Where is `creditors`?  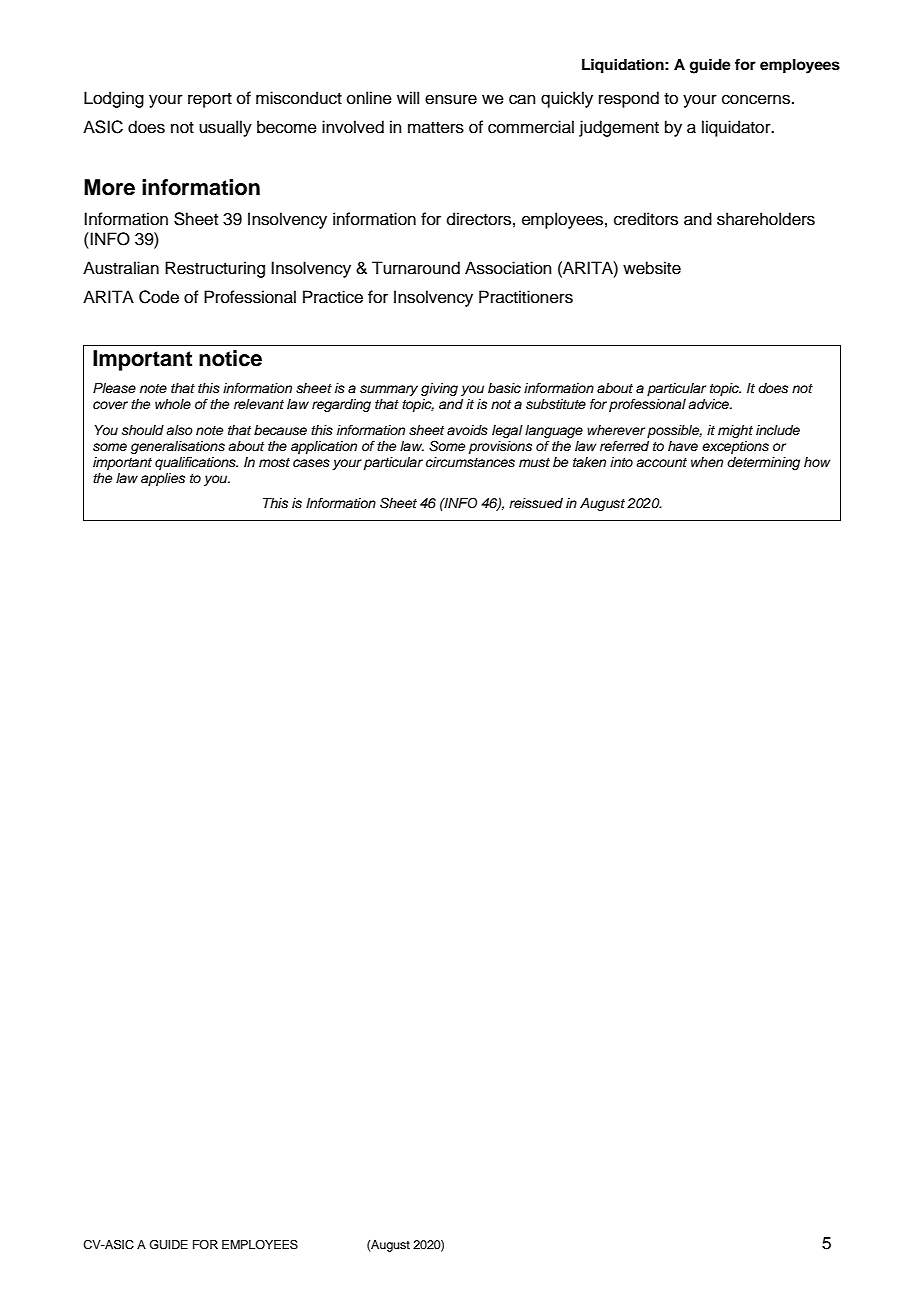
creditors is located at coordinates (646, 219).
